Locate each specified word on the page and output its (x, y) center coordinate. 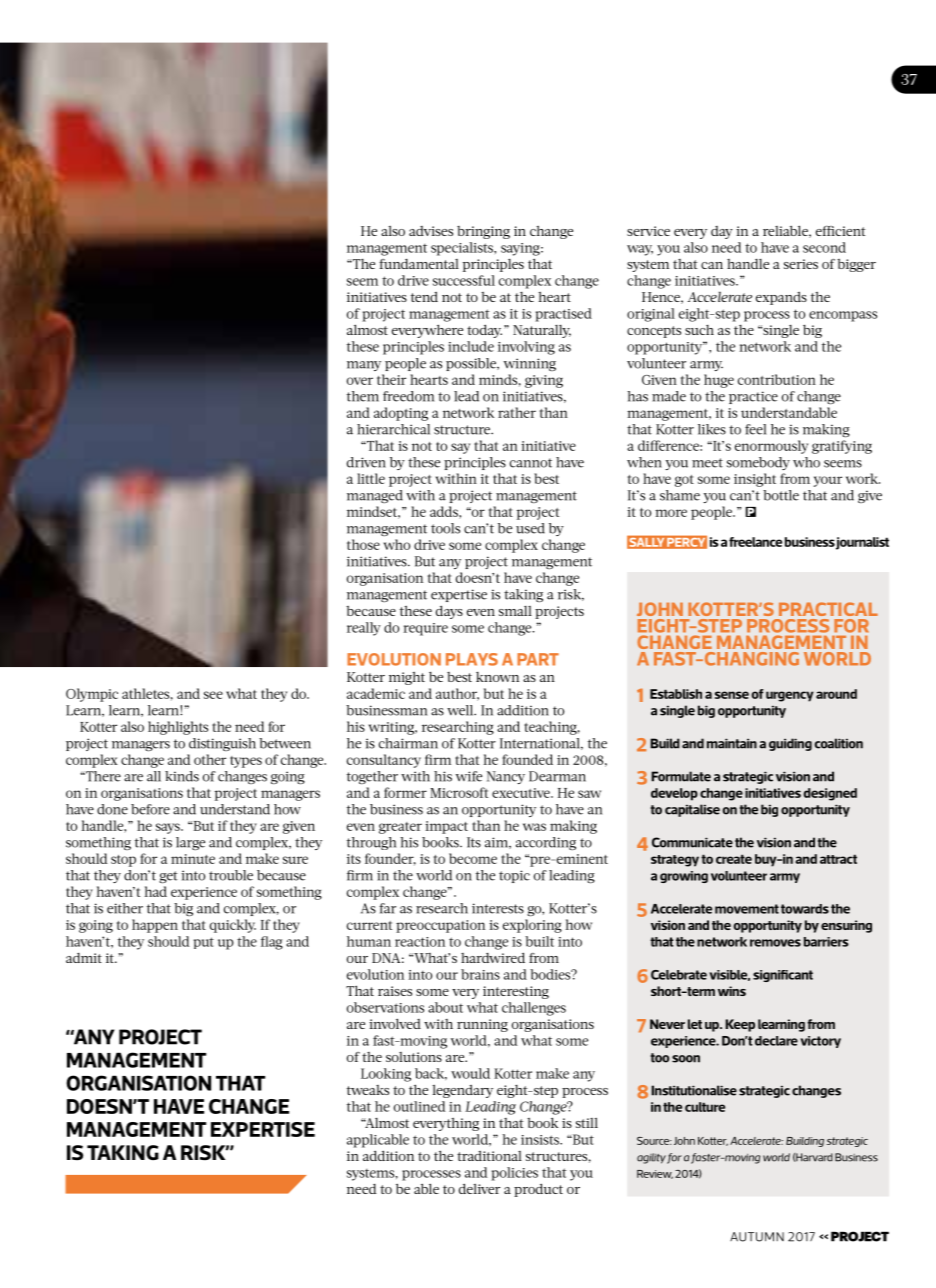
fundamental (419, 264)
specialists (463, 249)
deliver (479, 1188)
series (801, 264)
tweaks (368, 1090)
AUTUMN (757, 1237)
